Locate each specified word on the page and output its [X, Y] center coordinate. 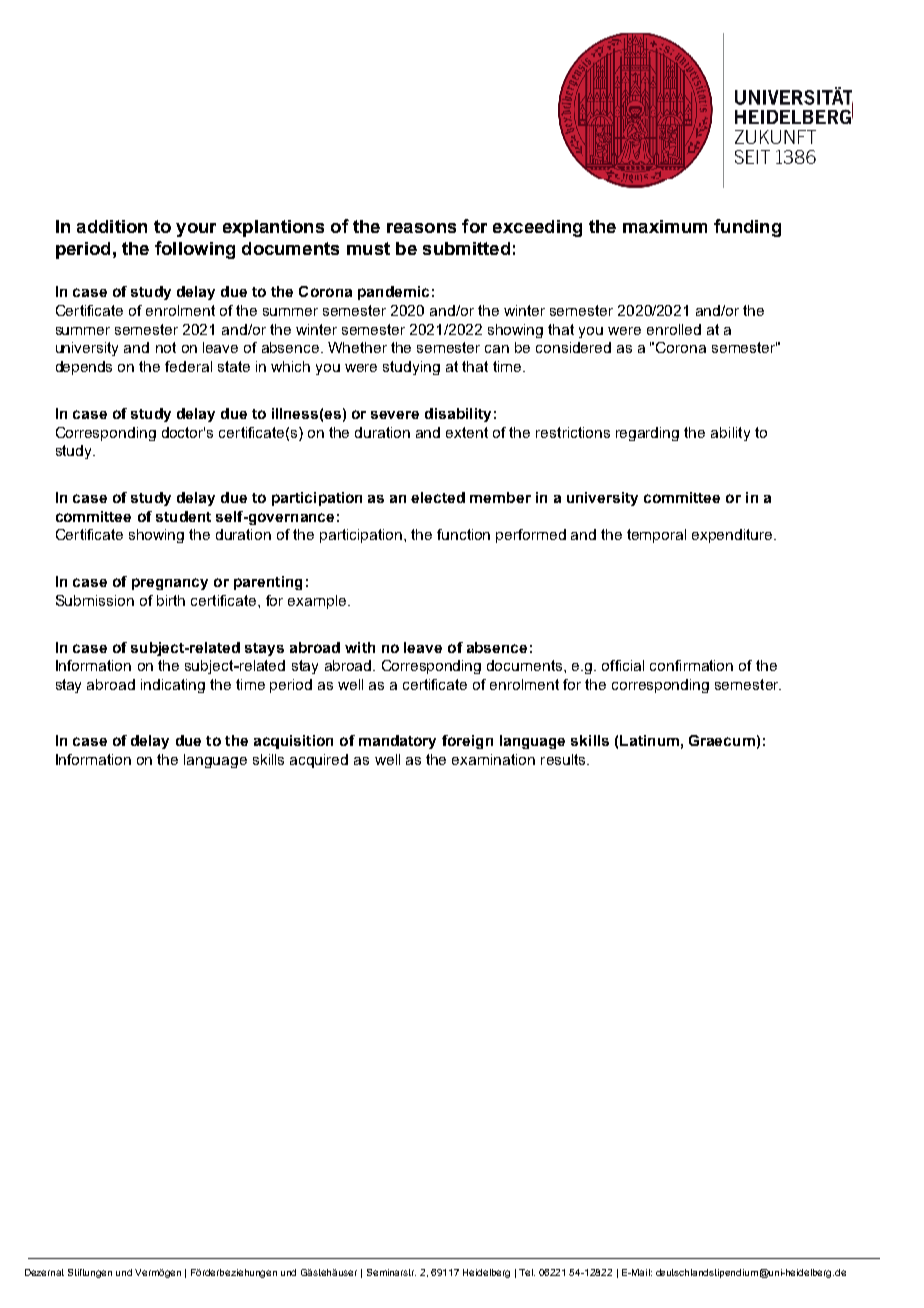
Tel [527, 1272]
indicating [173, 686]
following [195, 250]
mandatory [397, 742]
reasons [421, 228]
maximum [665, 226]
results [564, 759]
